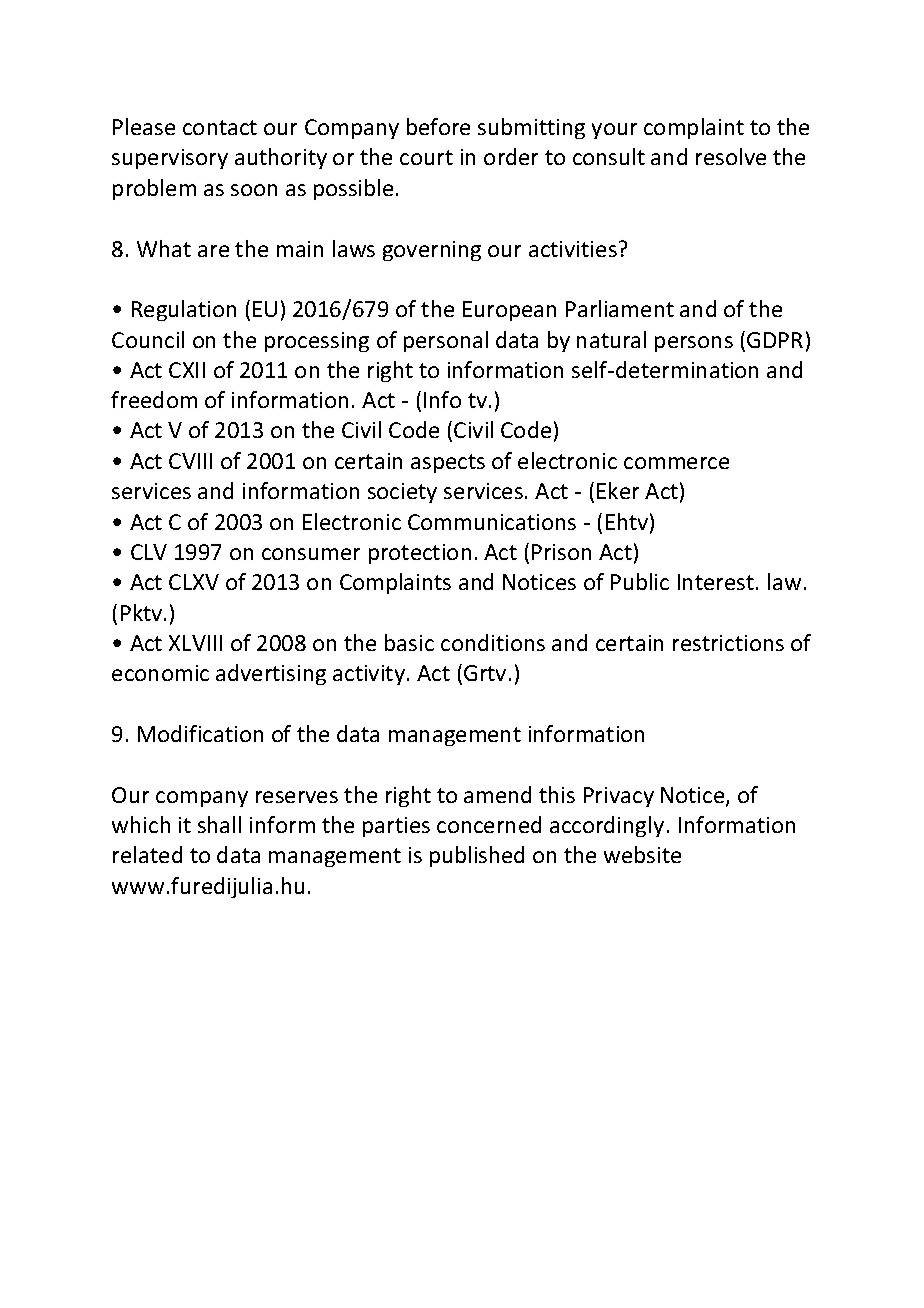 The image size is (924, 1308). I want to click on advertising, so click(271, 674).
